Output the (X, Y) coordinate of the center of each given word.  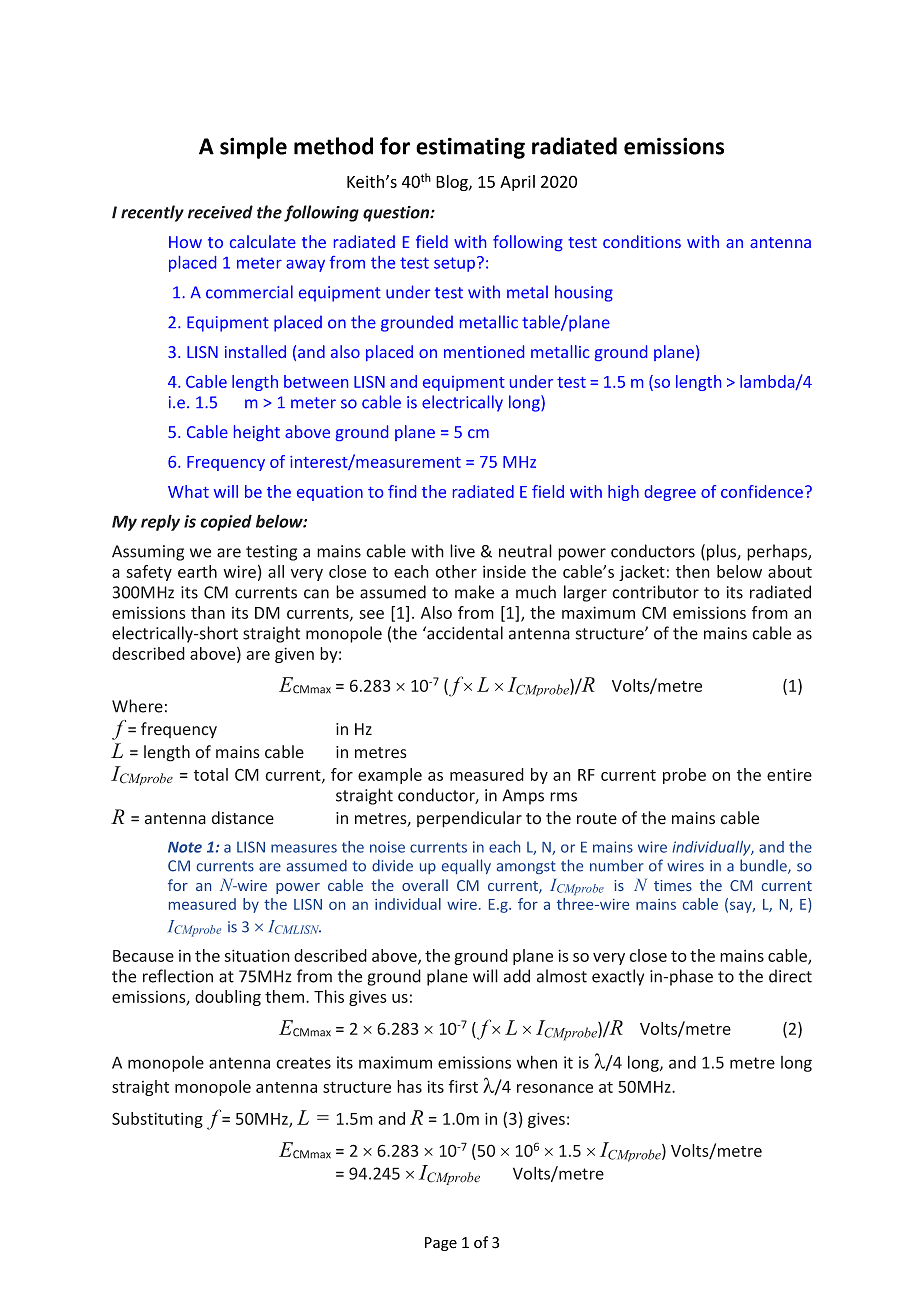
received (220, 212)
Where (137, 706)
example (390, 776)
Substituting (157, 1120)
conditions (642, 241)
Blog (453, 183)
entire (789, 774)
